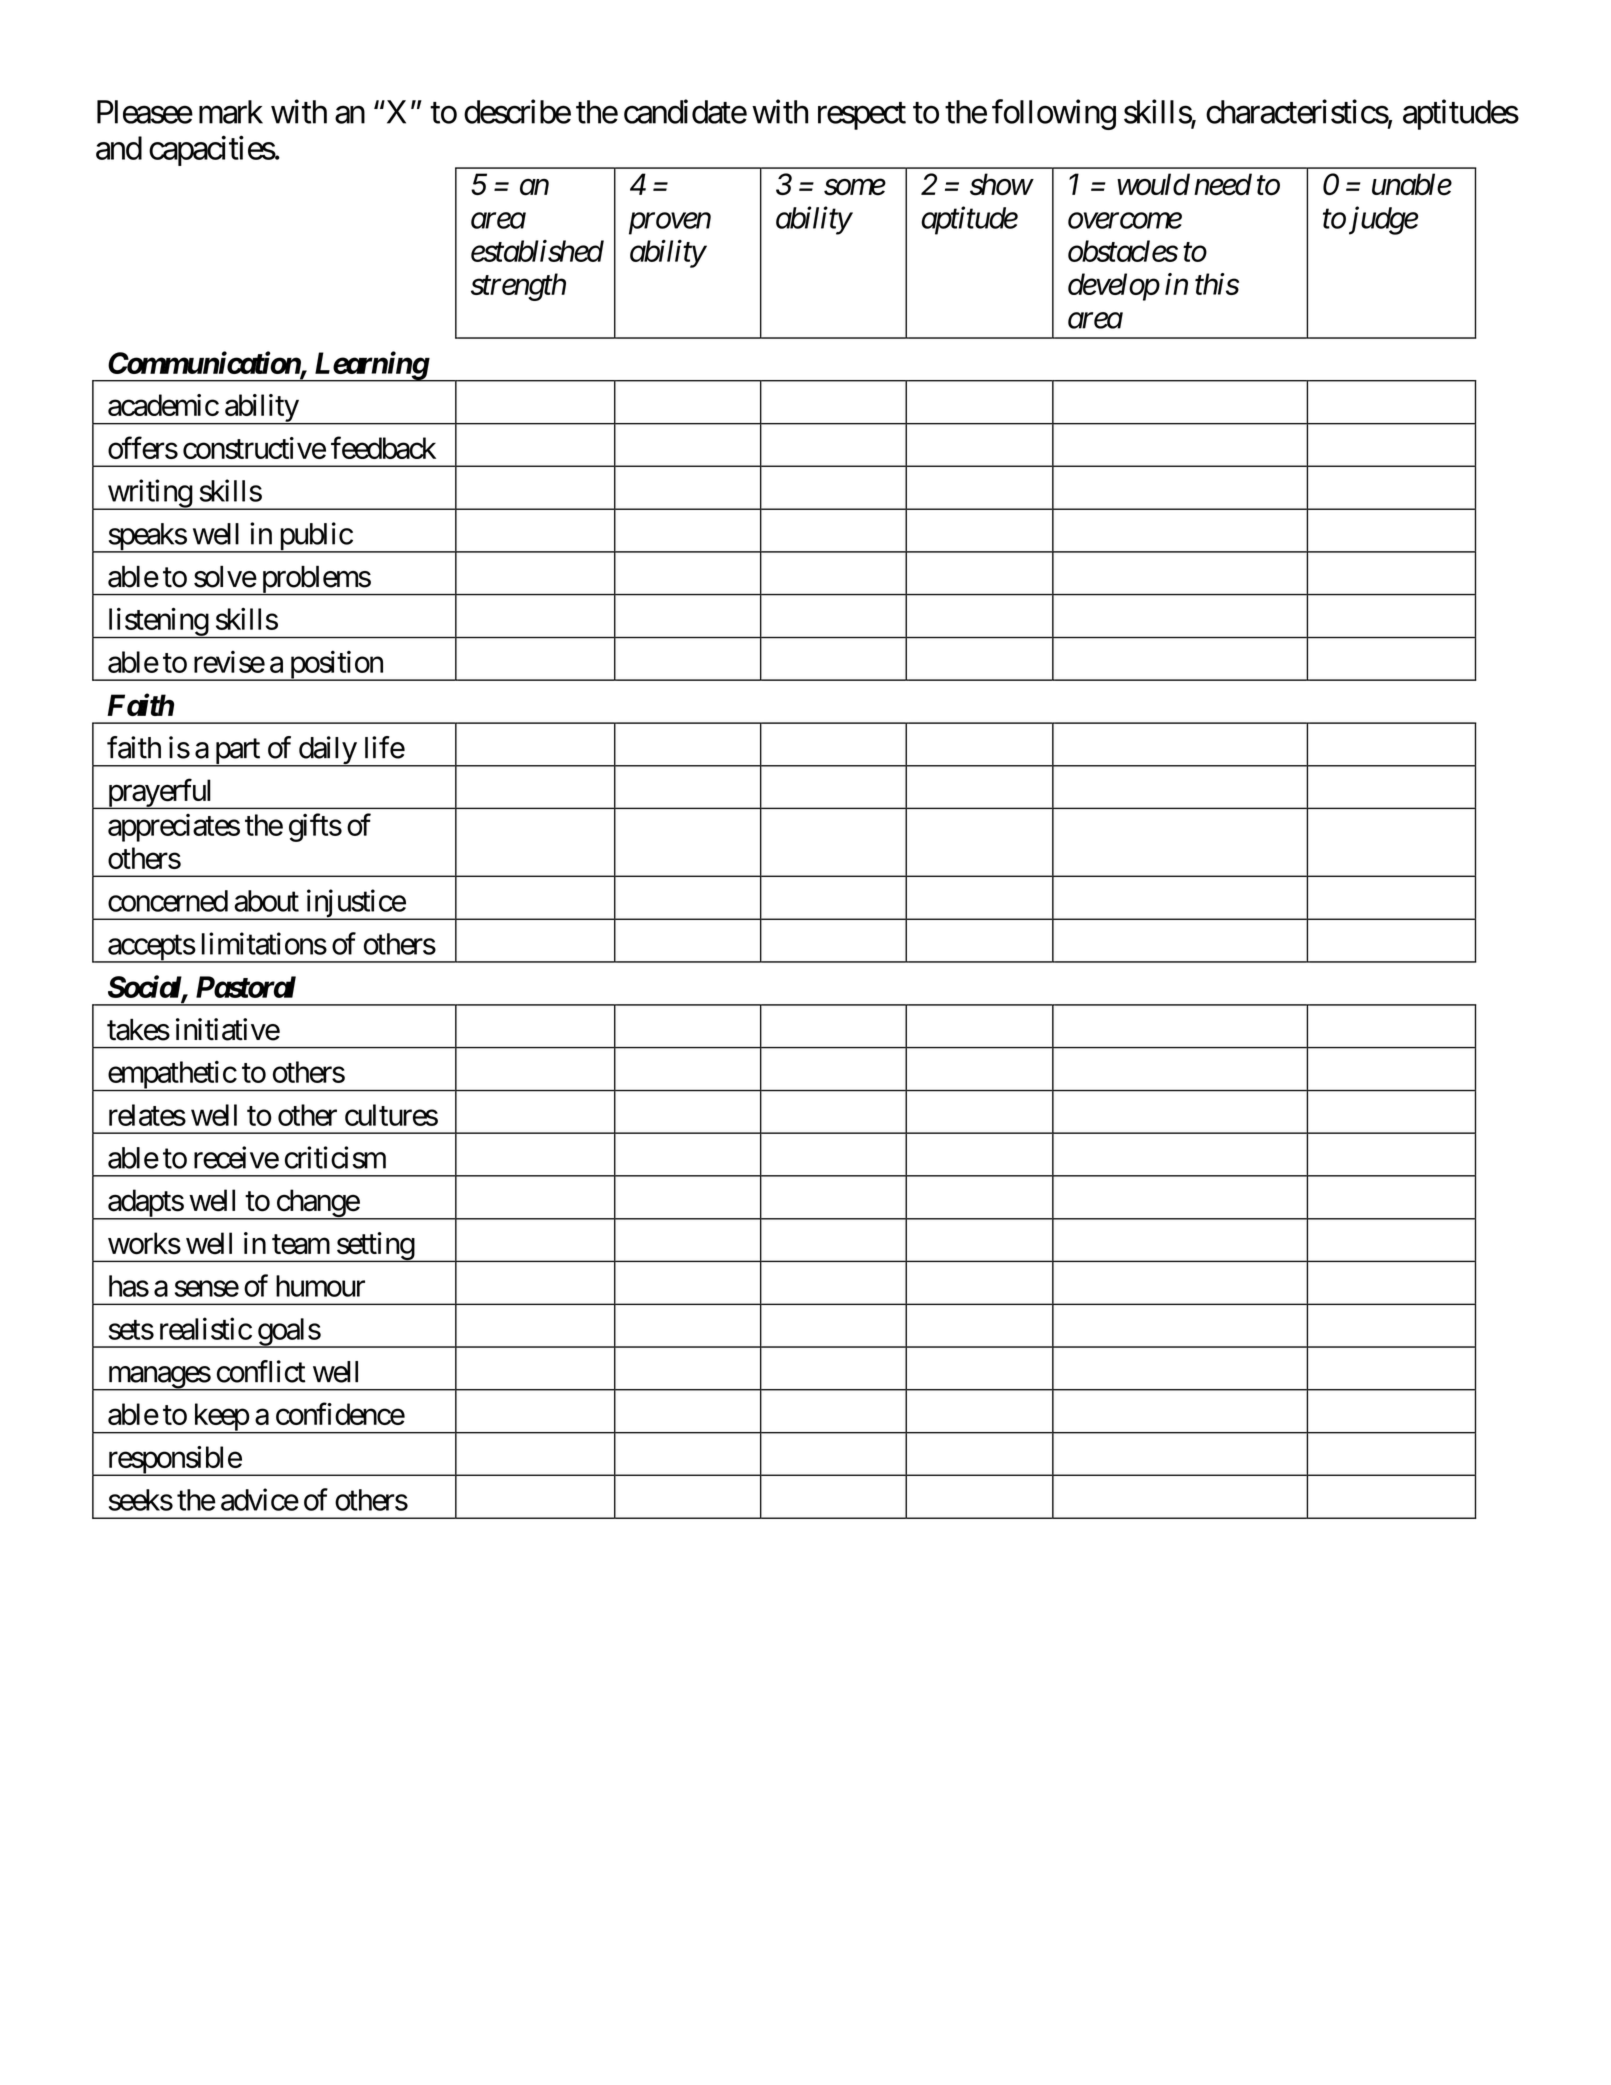  I want to click on position, so click(336, 666).
